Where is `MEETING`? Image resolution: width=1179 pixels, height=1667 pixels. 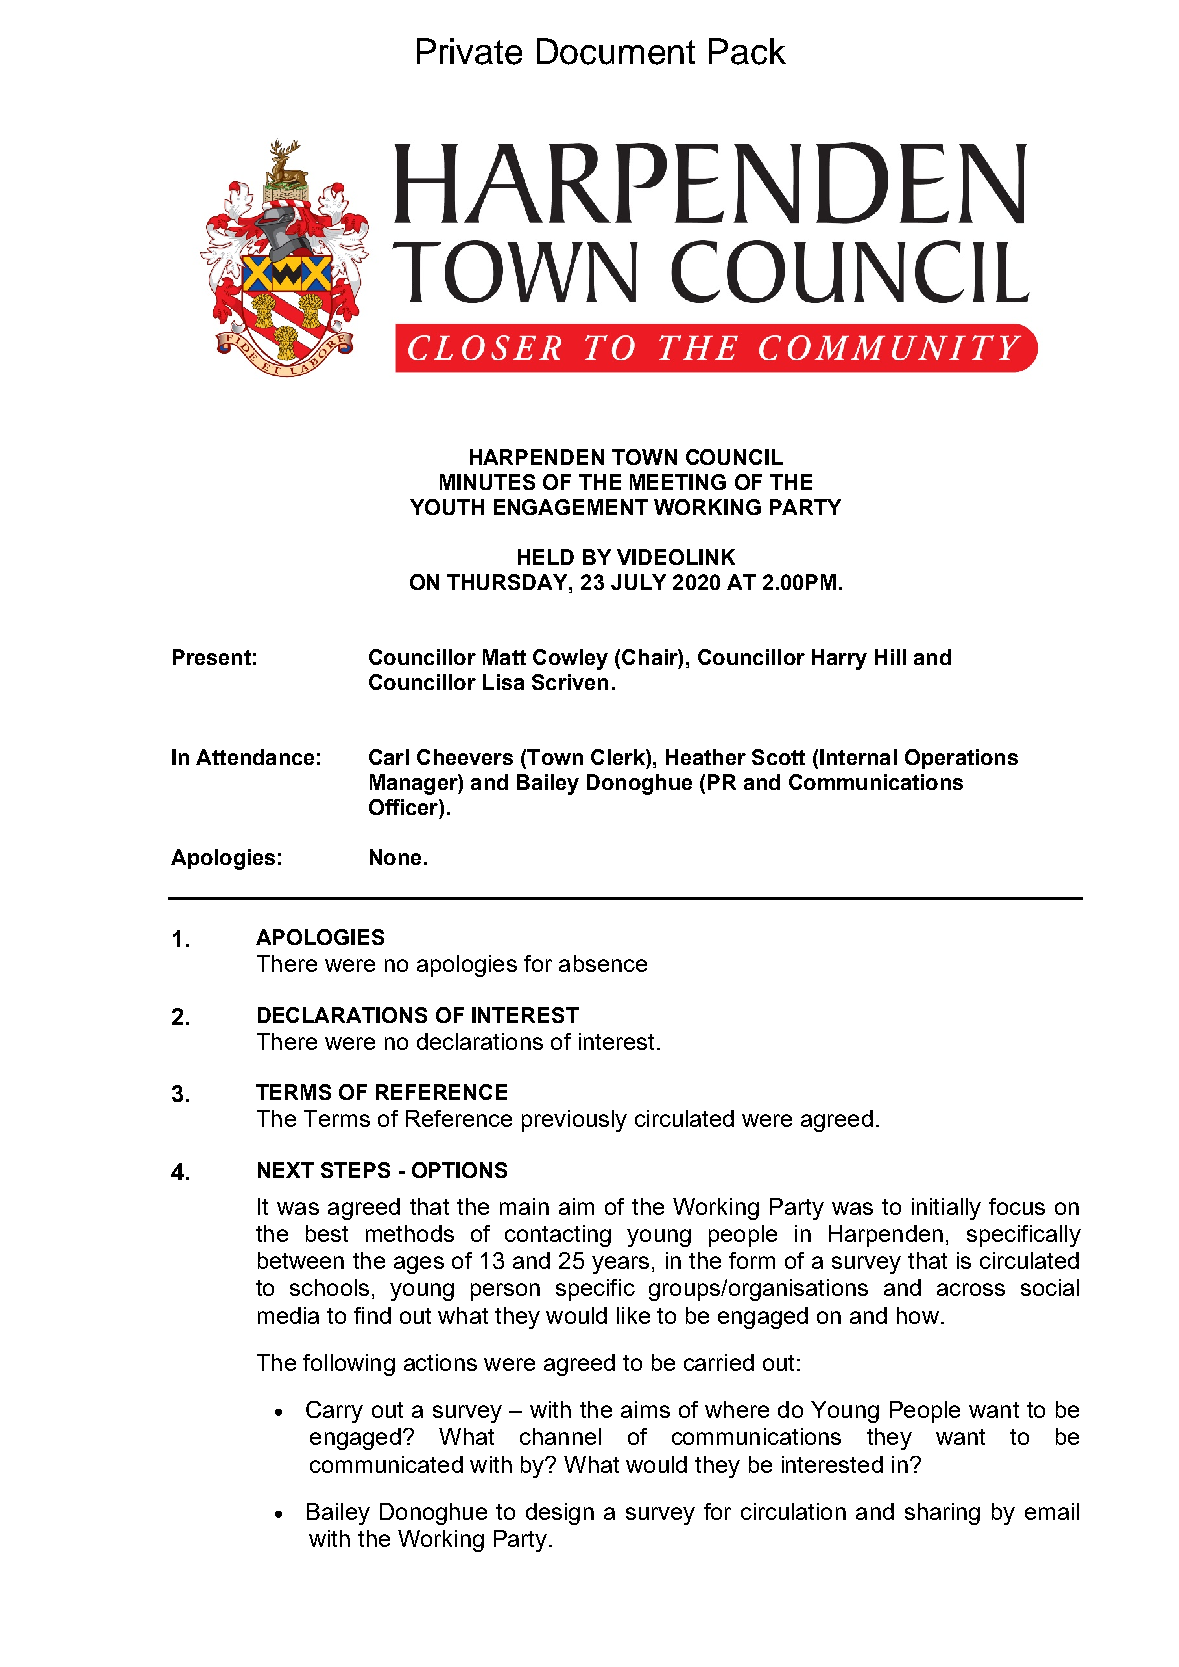 MEETING is located at coordinates (678, 482).
